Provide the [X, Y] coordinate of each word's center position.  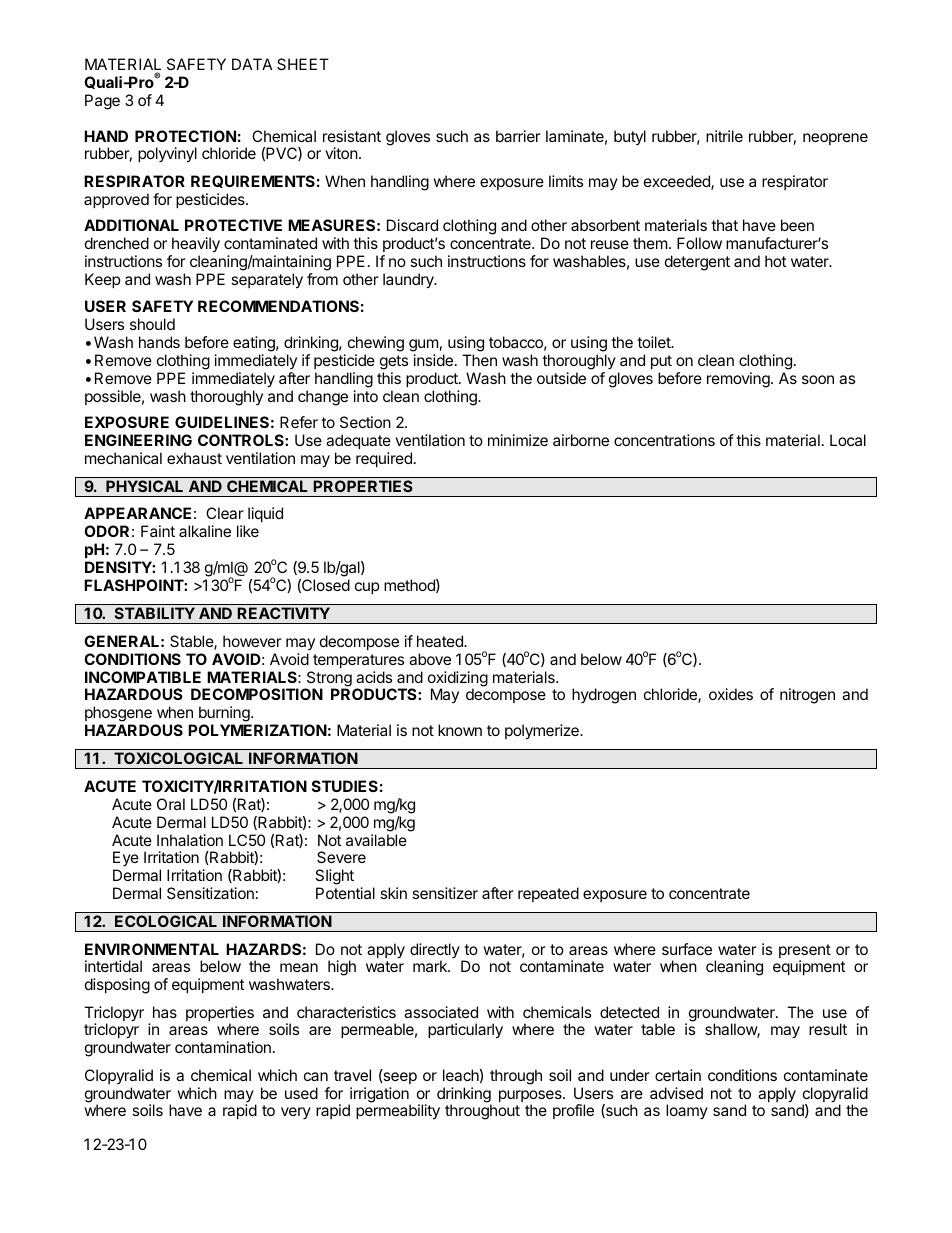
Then [479, 360]
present [805, 952]
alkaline [205, 531]
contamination [223, 1047]
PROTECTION [185, 136]
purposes [531, 1097]
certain [678, 1075]
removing [739, 380]
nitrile [724, 136]
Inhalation [190, 840]
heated [441, 641]
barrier [518, 136]
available [376, 840]
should [152, 324]
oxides [731, 694]
